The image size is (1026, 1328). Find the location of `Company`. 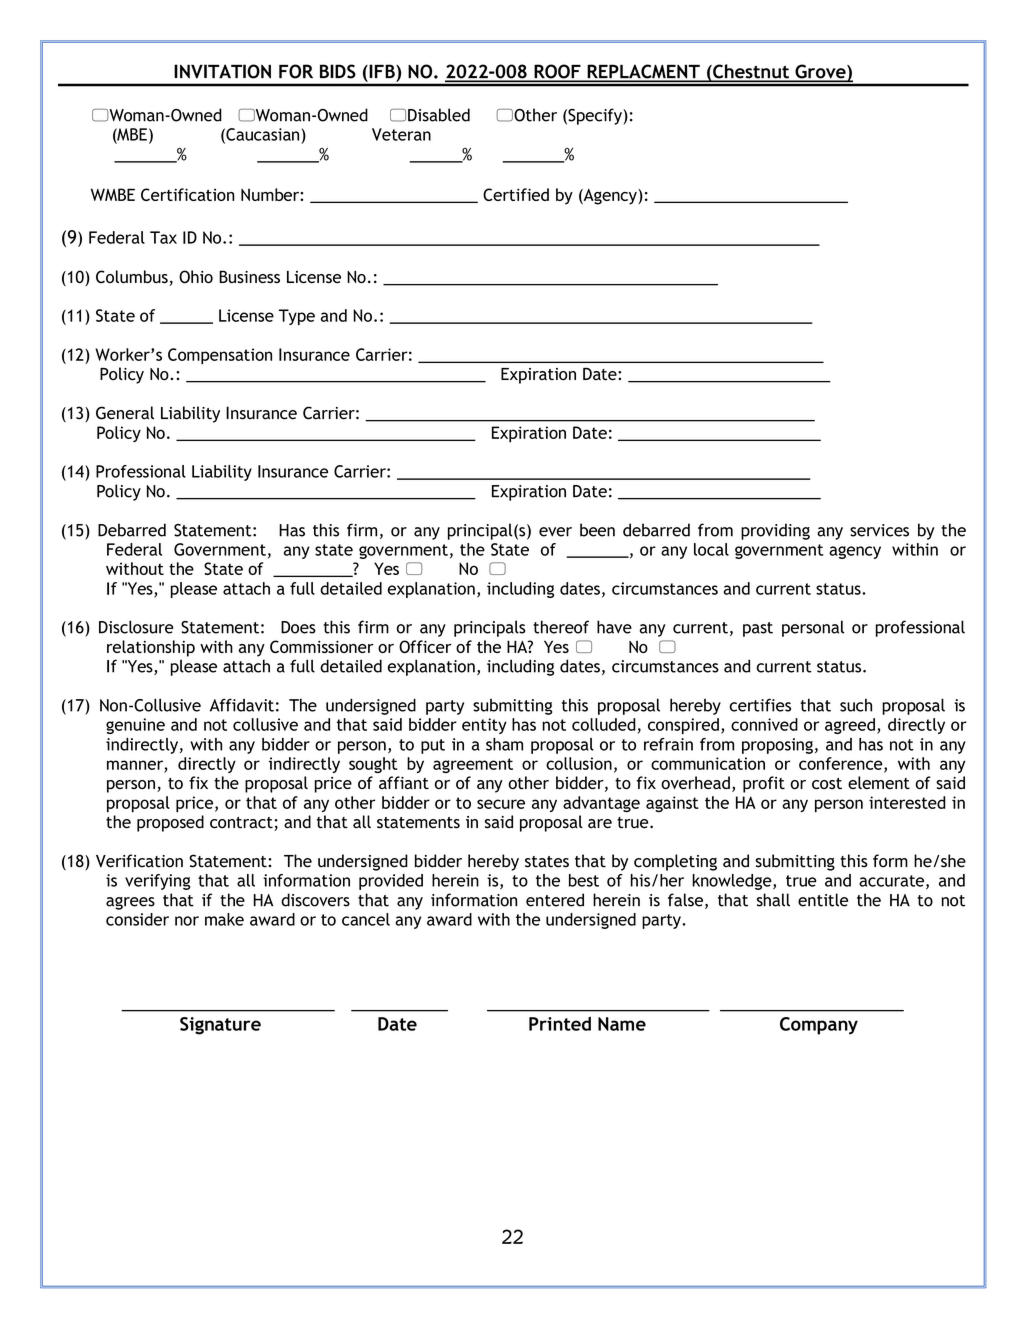

Company is located at coordinates (819, 1026).
